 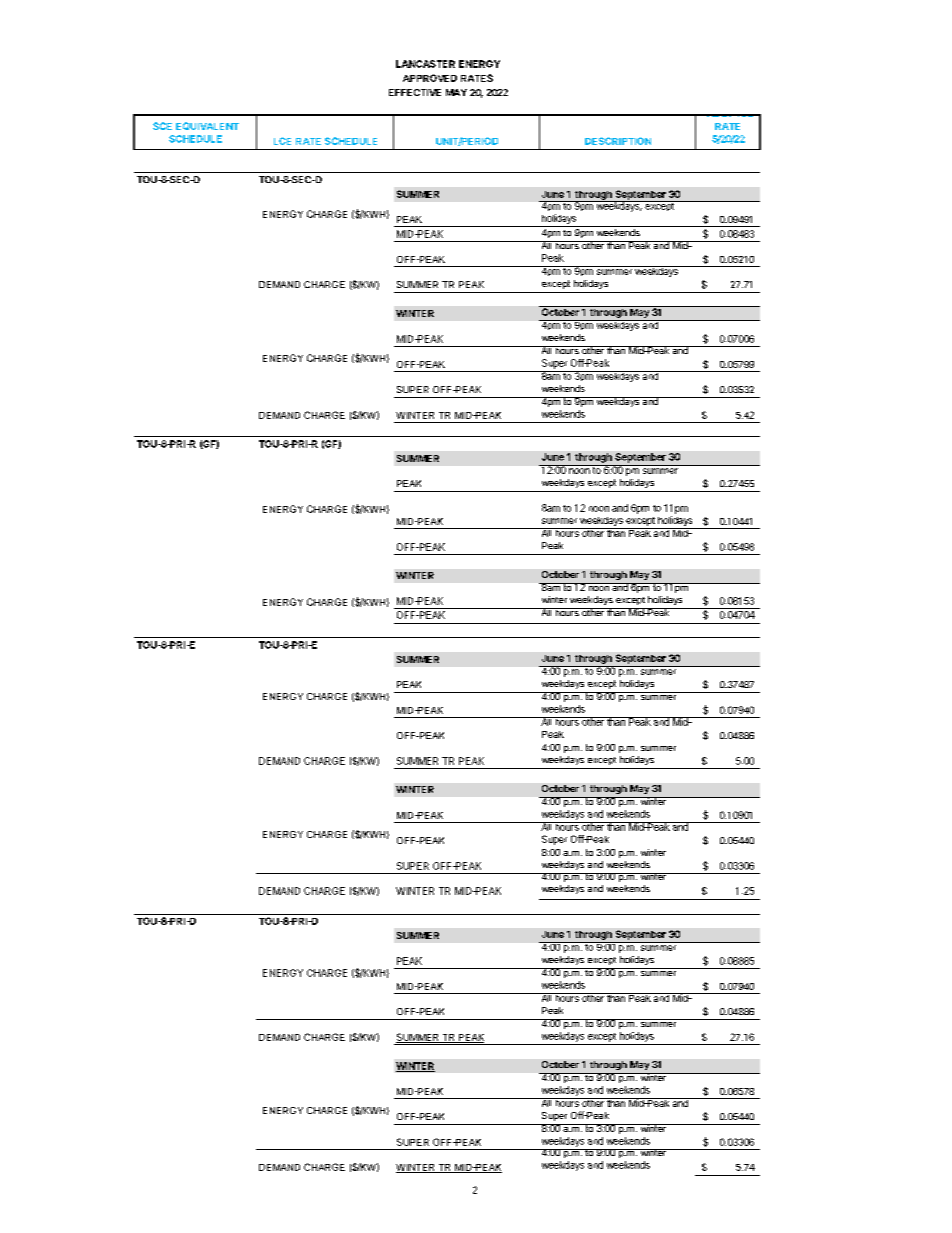 I want to click on LANCASTER, so click(x=425, y=64).
